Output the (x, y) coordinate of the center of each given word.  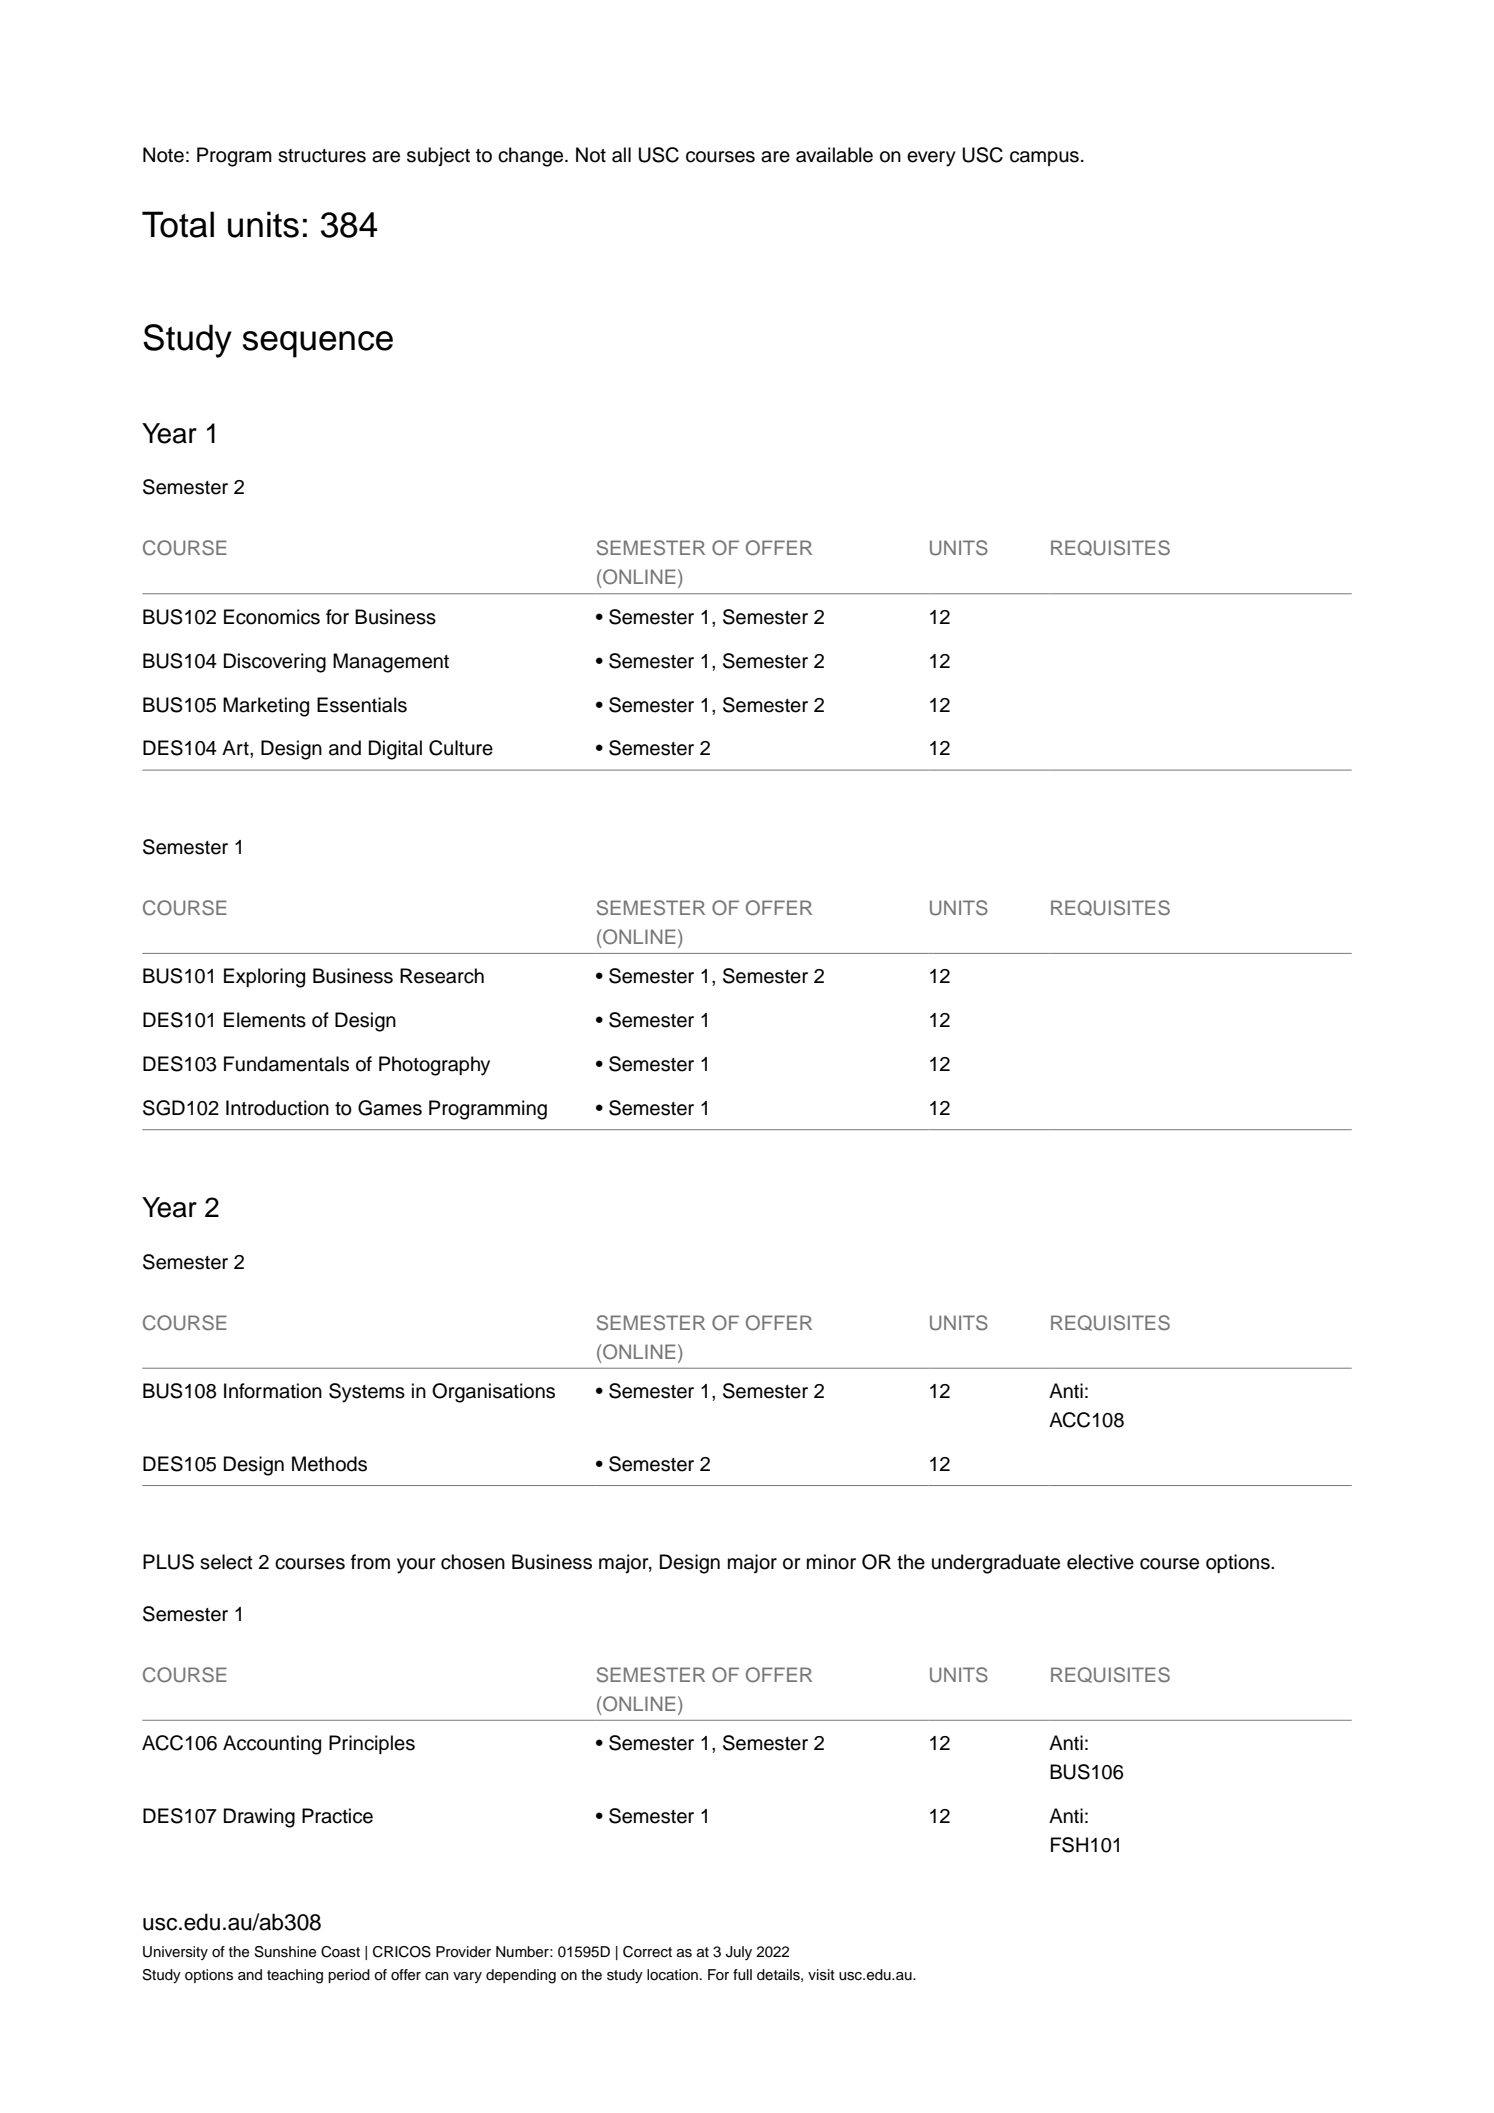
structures (322, 156)
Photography (434, 1066)
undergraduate (996, 1564)
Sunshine (285, 1952)
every (931, 159)
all (621, 155)
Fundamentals (286, 1064)
